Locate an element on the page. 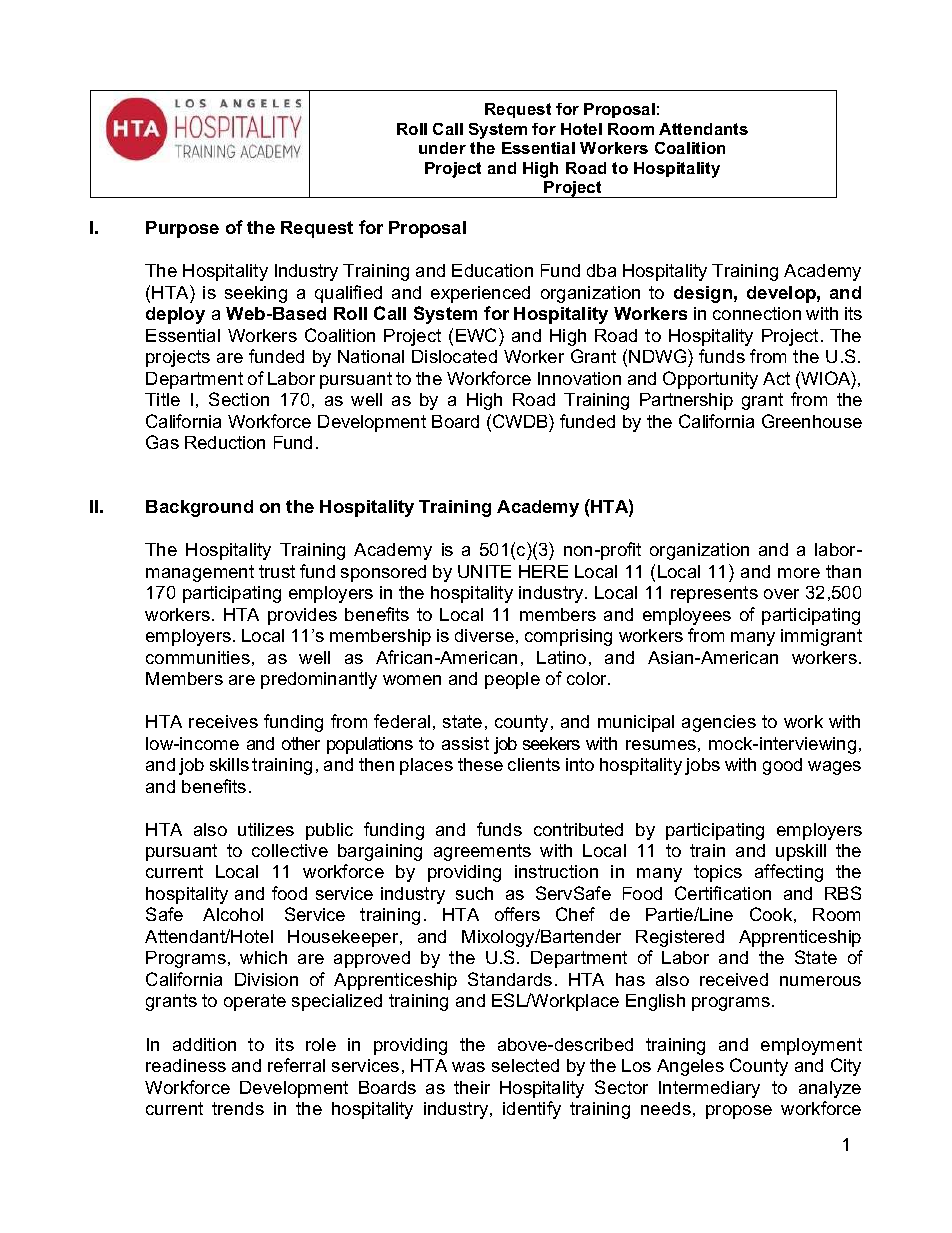 The image size is (952, 1233). under is located at coordinates (442, 148).
